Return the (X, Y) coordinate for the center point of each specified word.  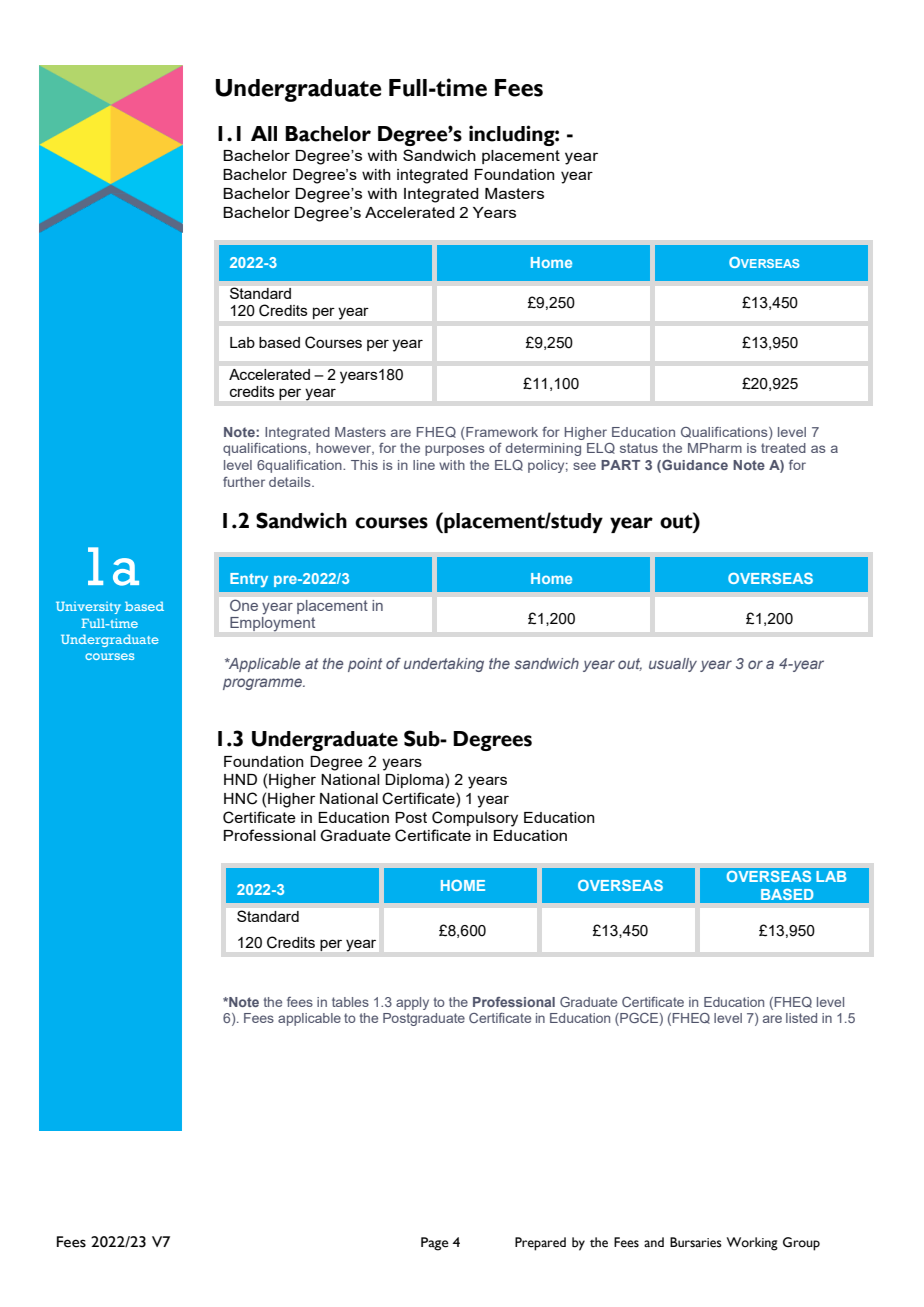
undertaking (444, 665)
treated (783, 448)
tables (350, 1002)
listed (801, 1018)
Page (435, 1244)
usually (673, 665)
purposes (455, 450)
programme (263, 684)
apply (412, 1003)
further (244, 482)
